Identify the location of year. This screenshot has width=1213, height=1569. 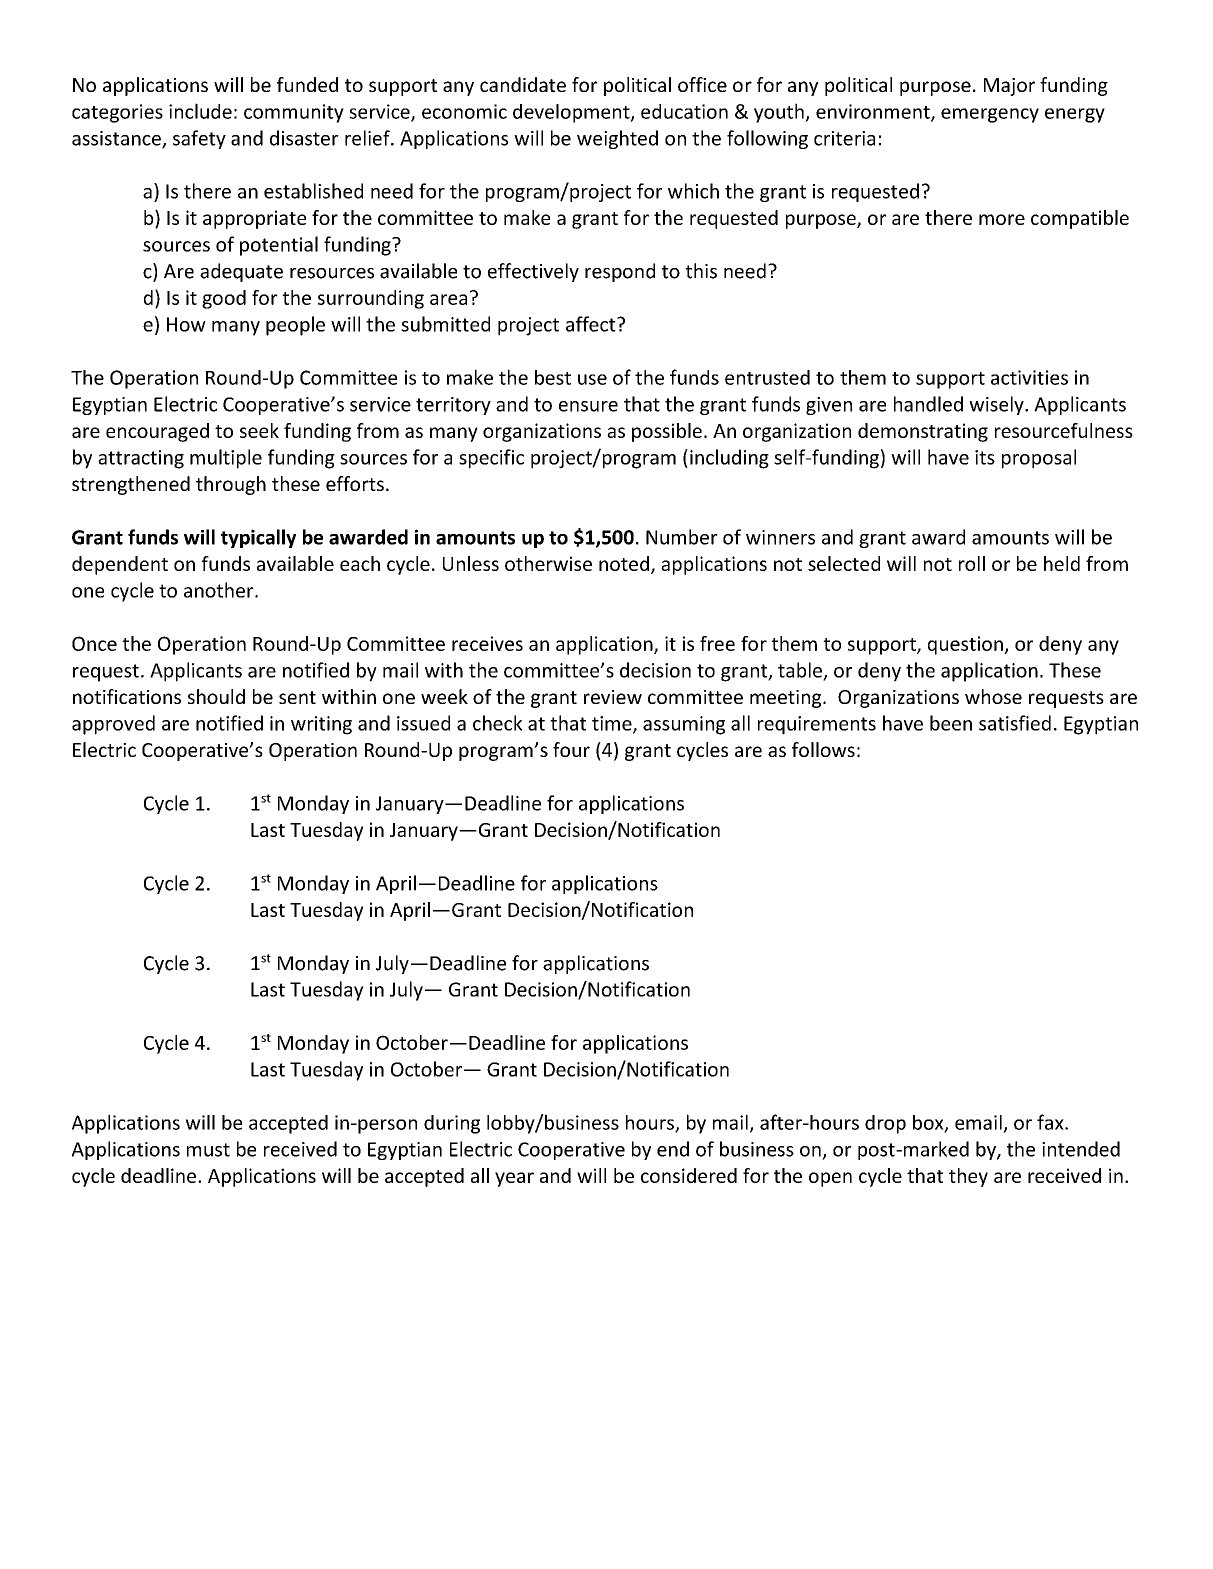
(514, 1179).
